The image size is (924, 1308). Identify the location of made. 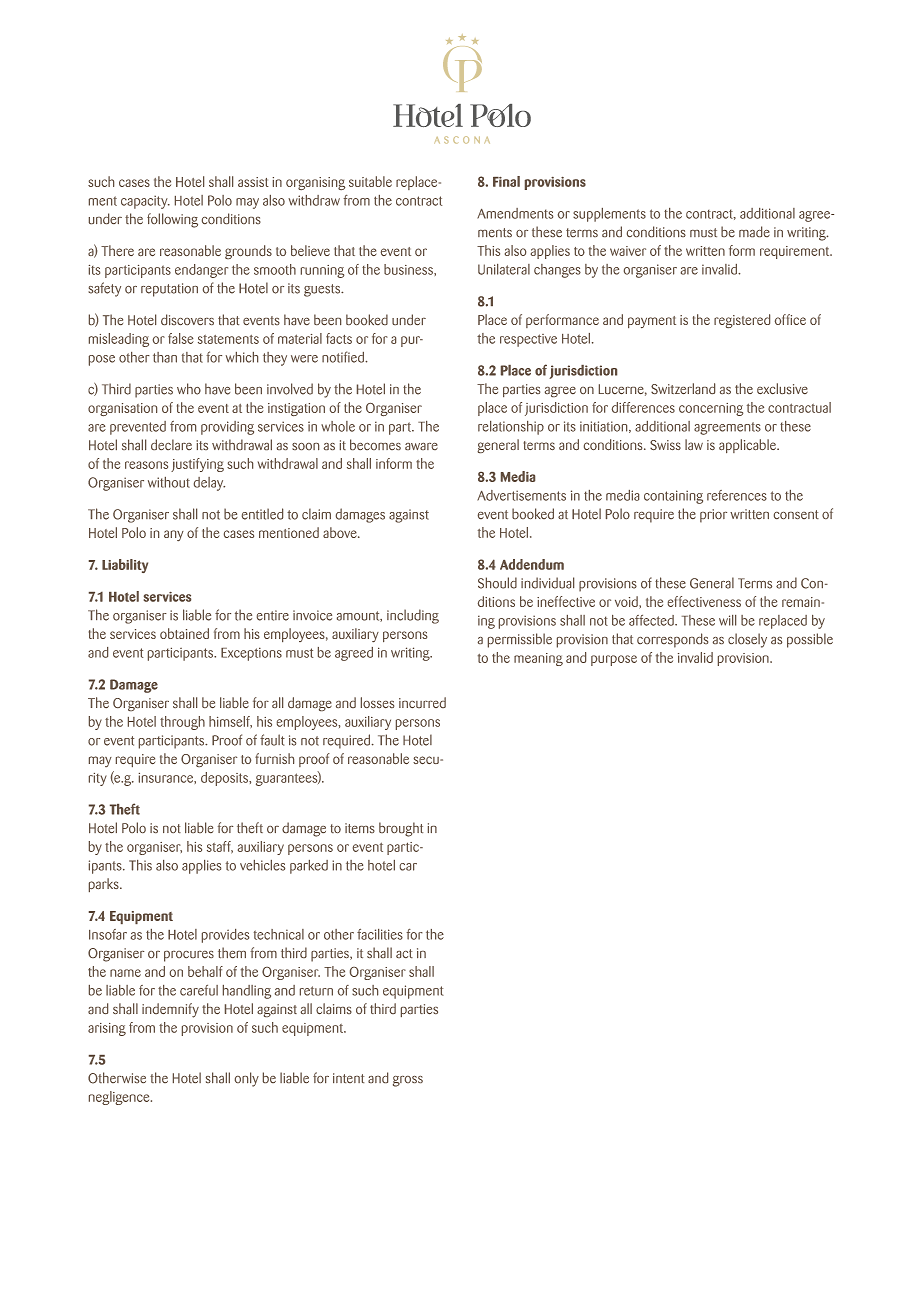
(754, 231).
